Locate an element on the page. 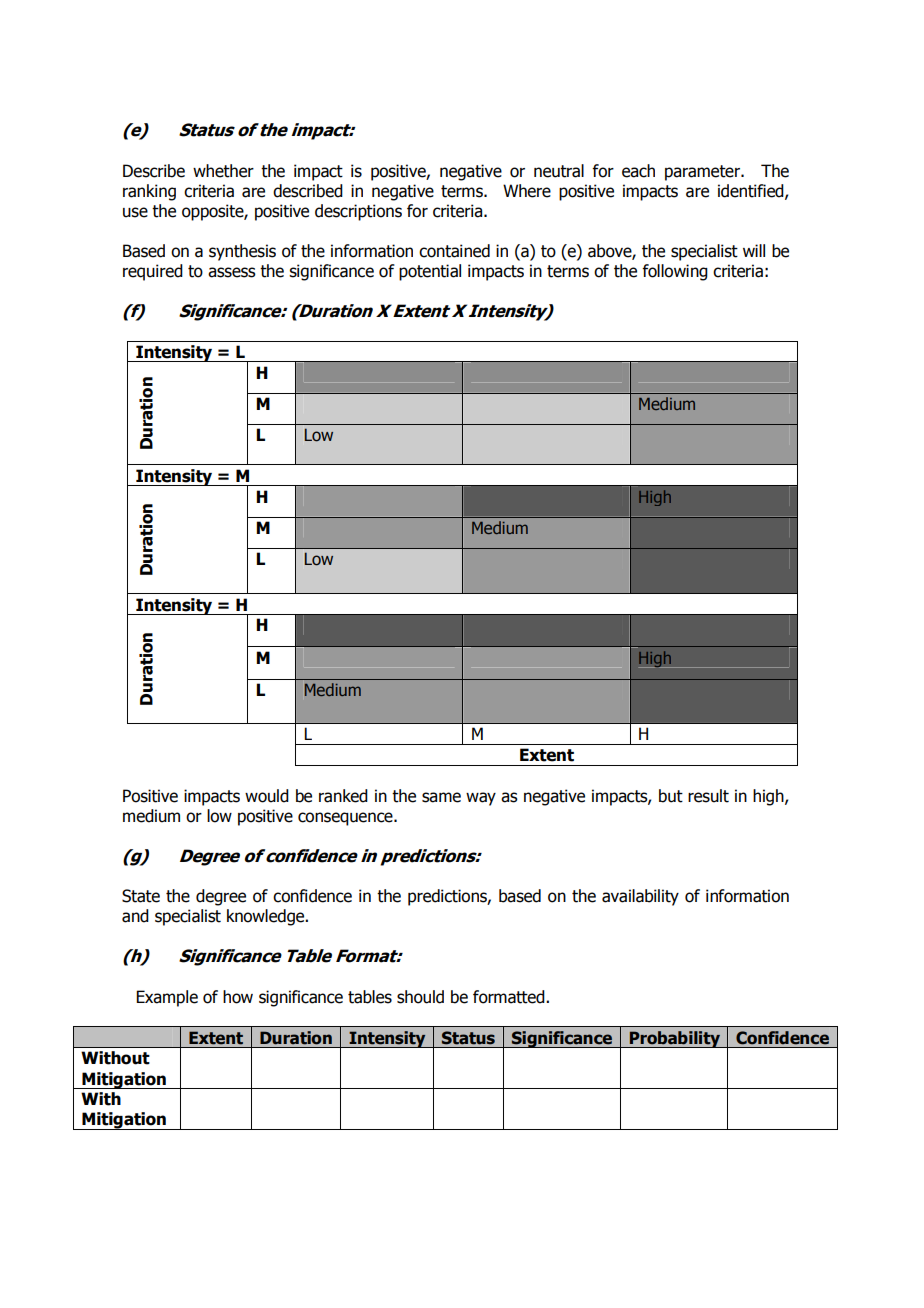 This document has width=924, height=1308. Probability is located at coordinates (675, 1039).
